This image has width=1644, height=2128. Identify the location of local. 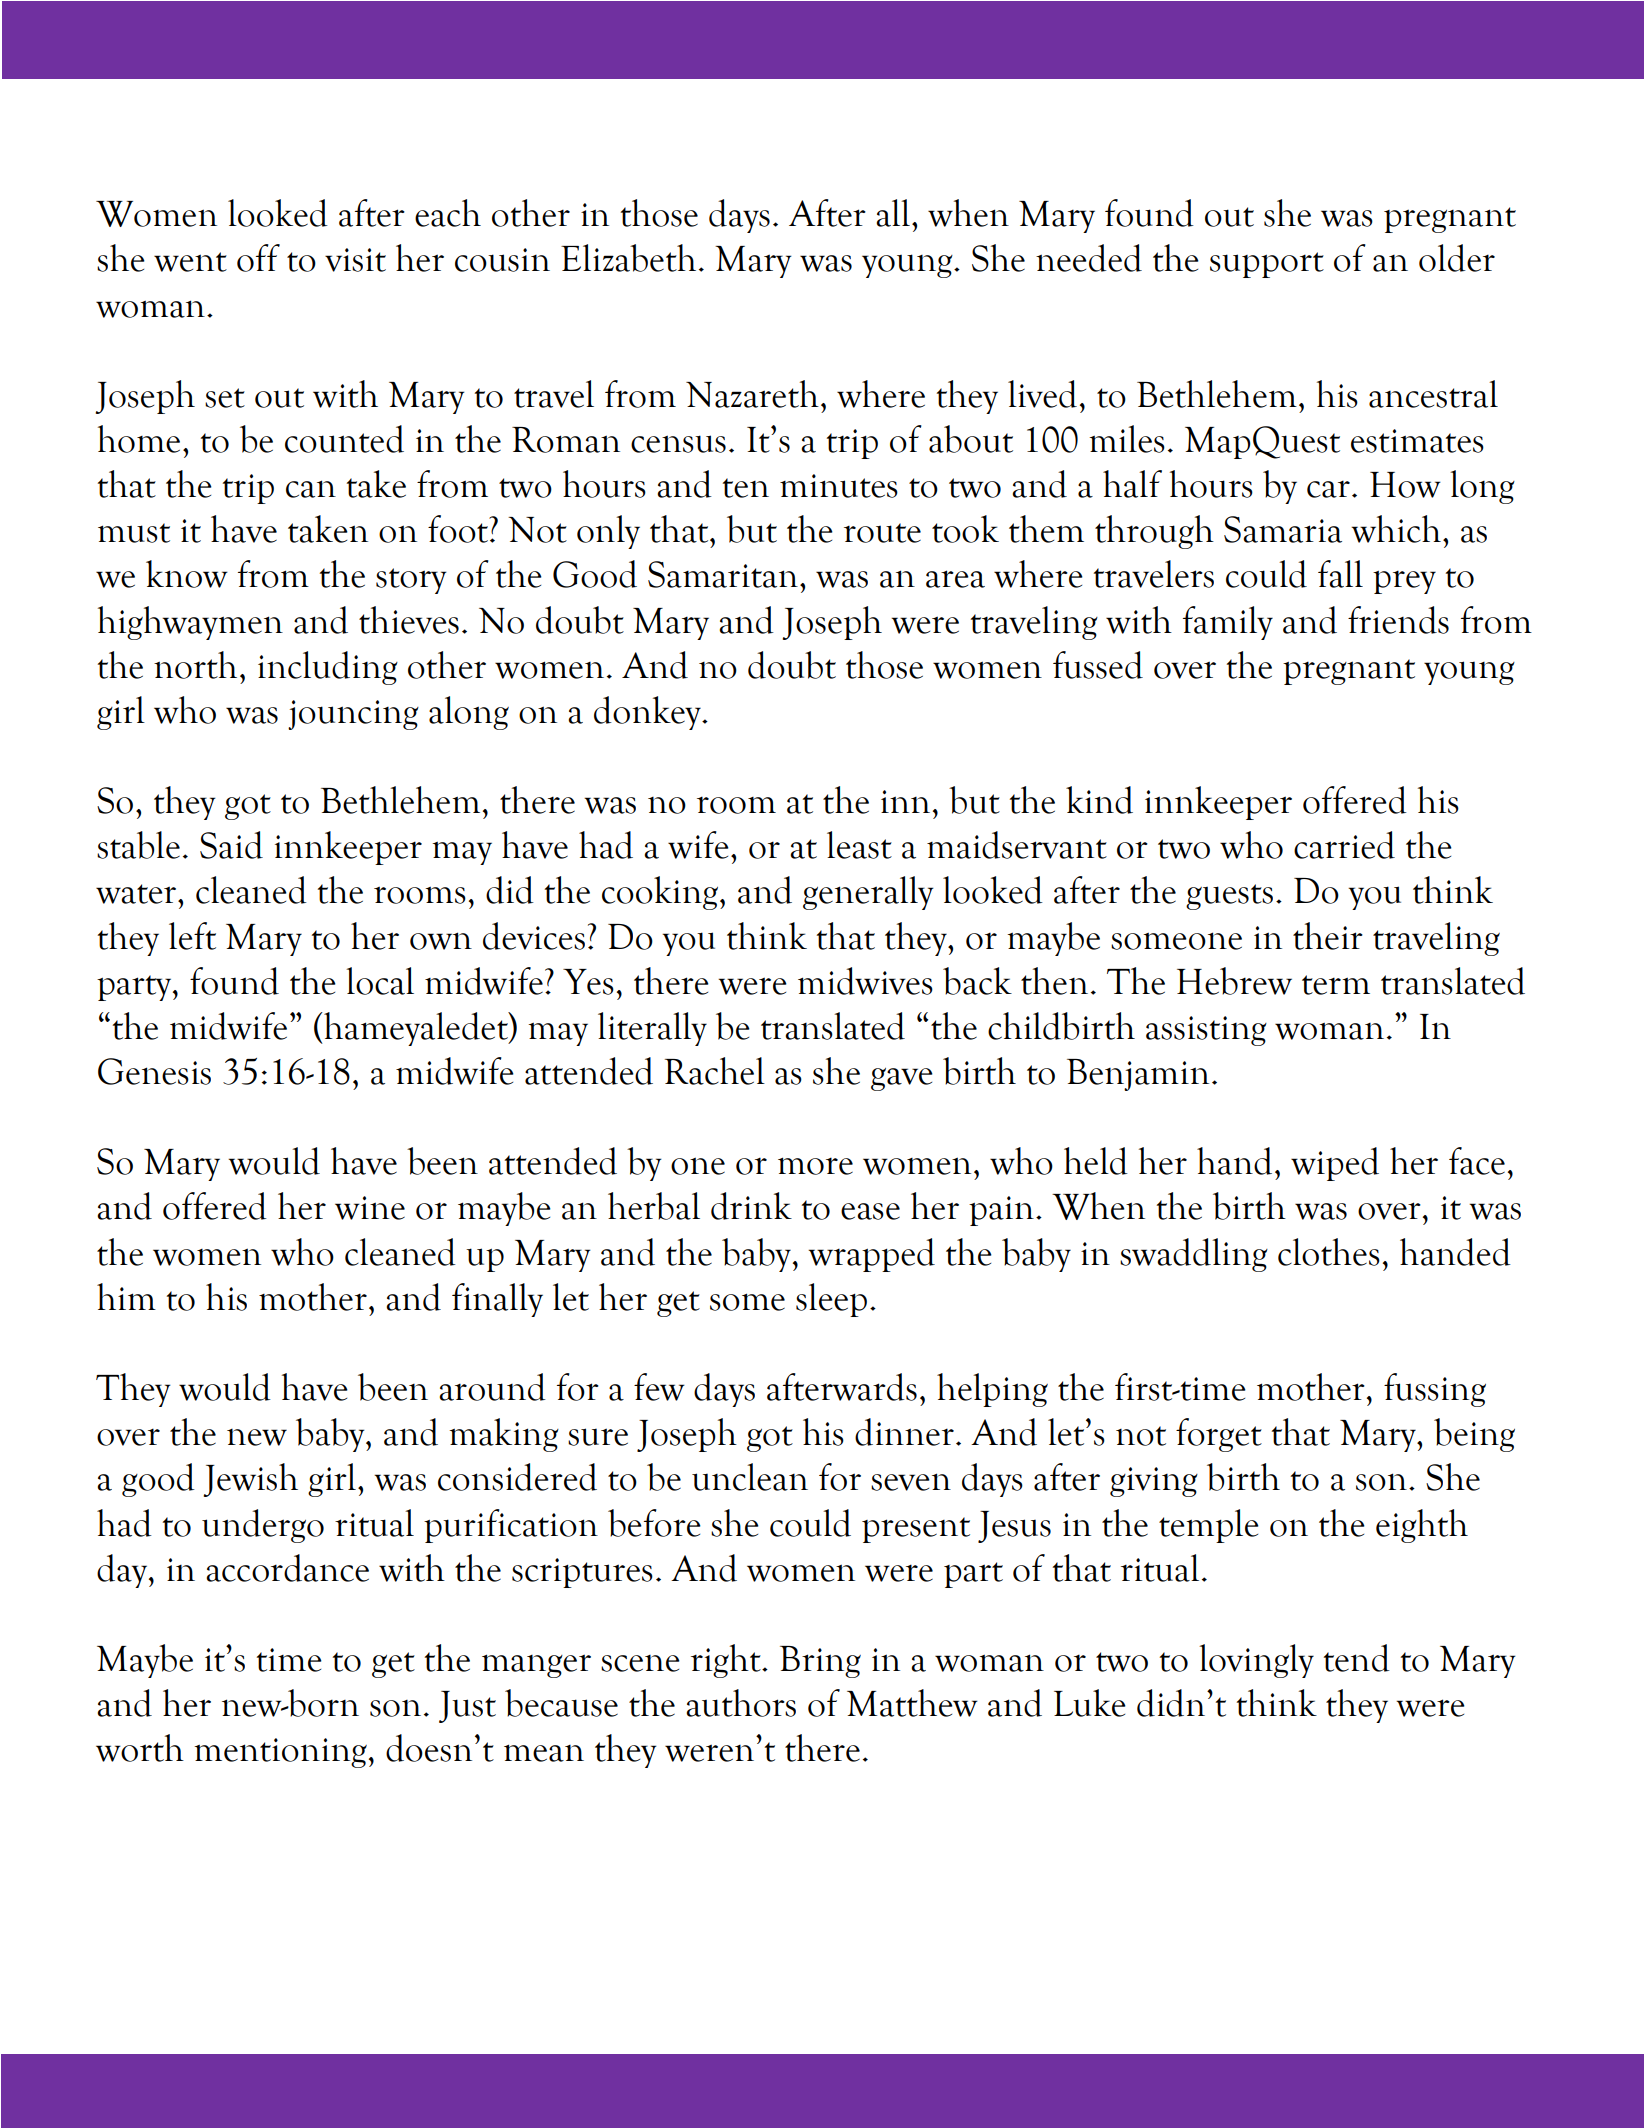
(380, 981).
